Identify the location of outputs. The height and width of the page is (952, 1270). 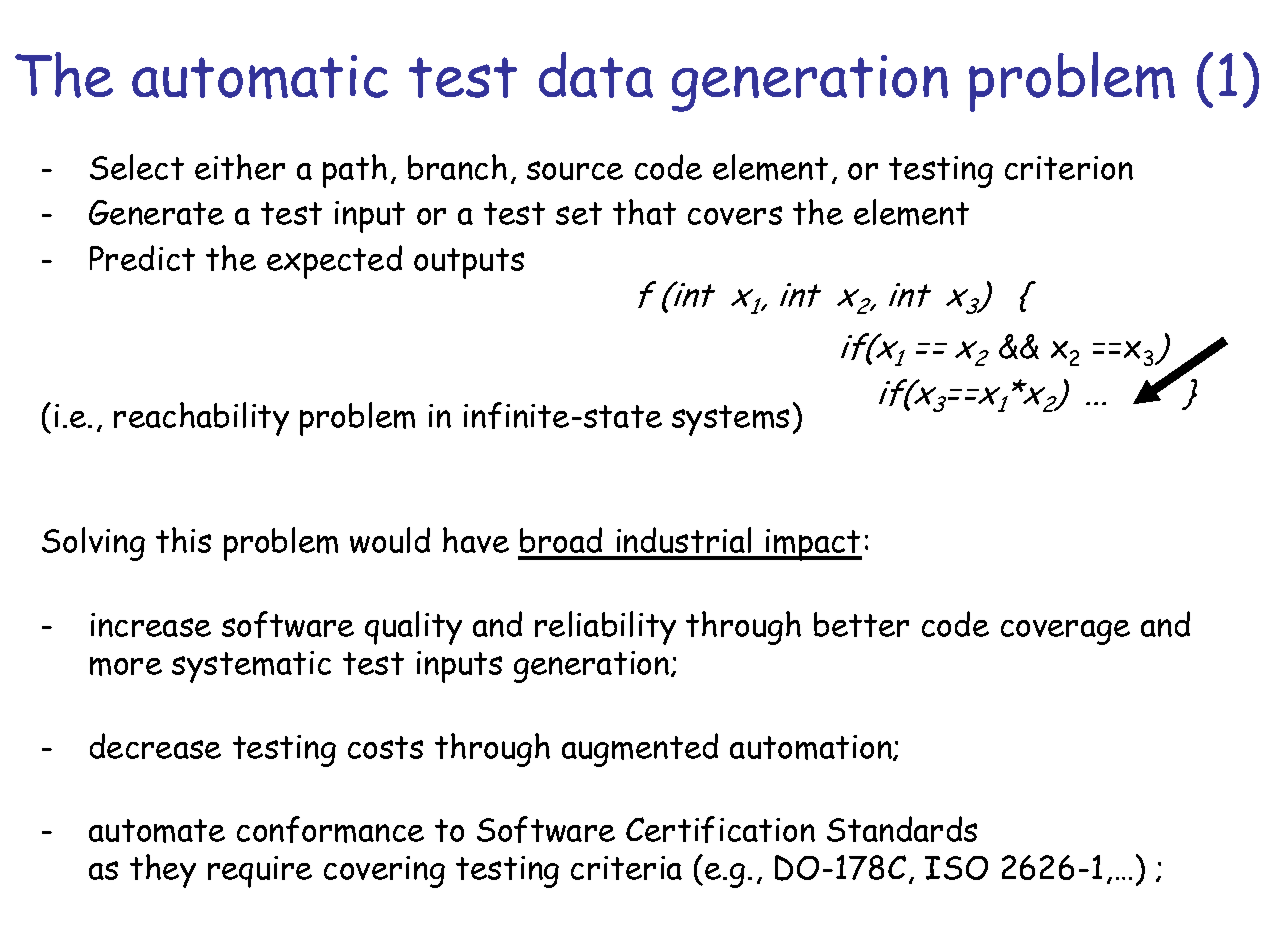
(469, 263).
